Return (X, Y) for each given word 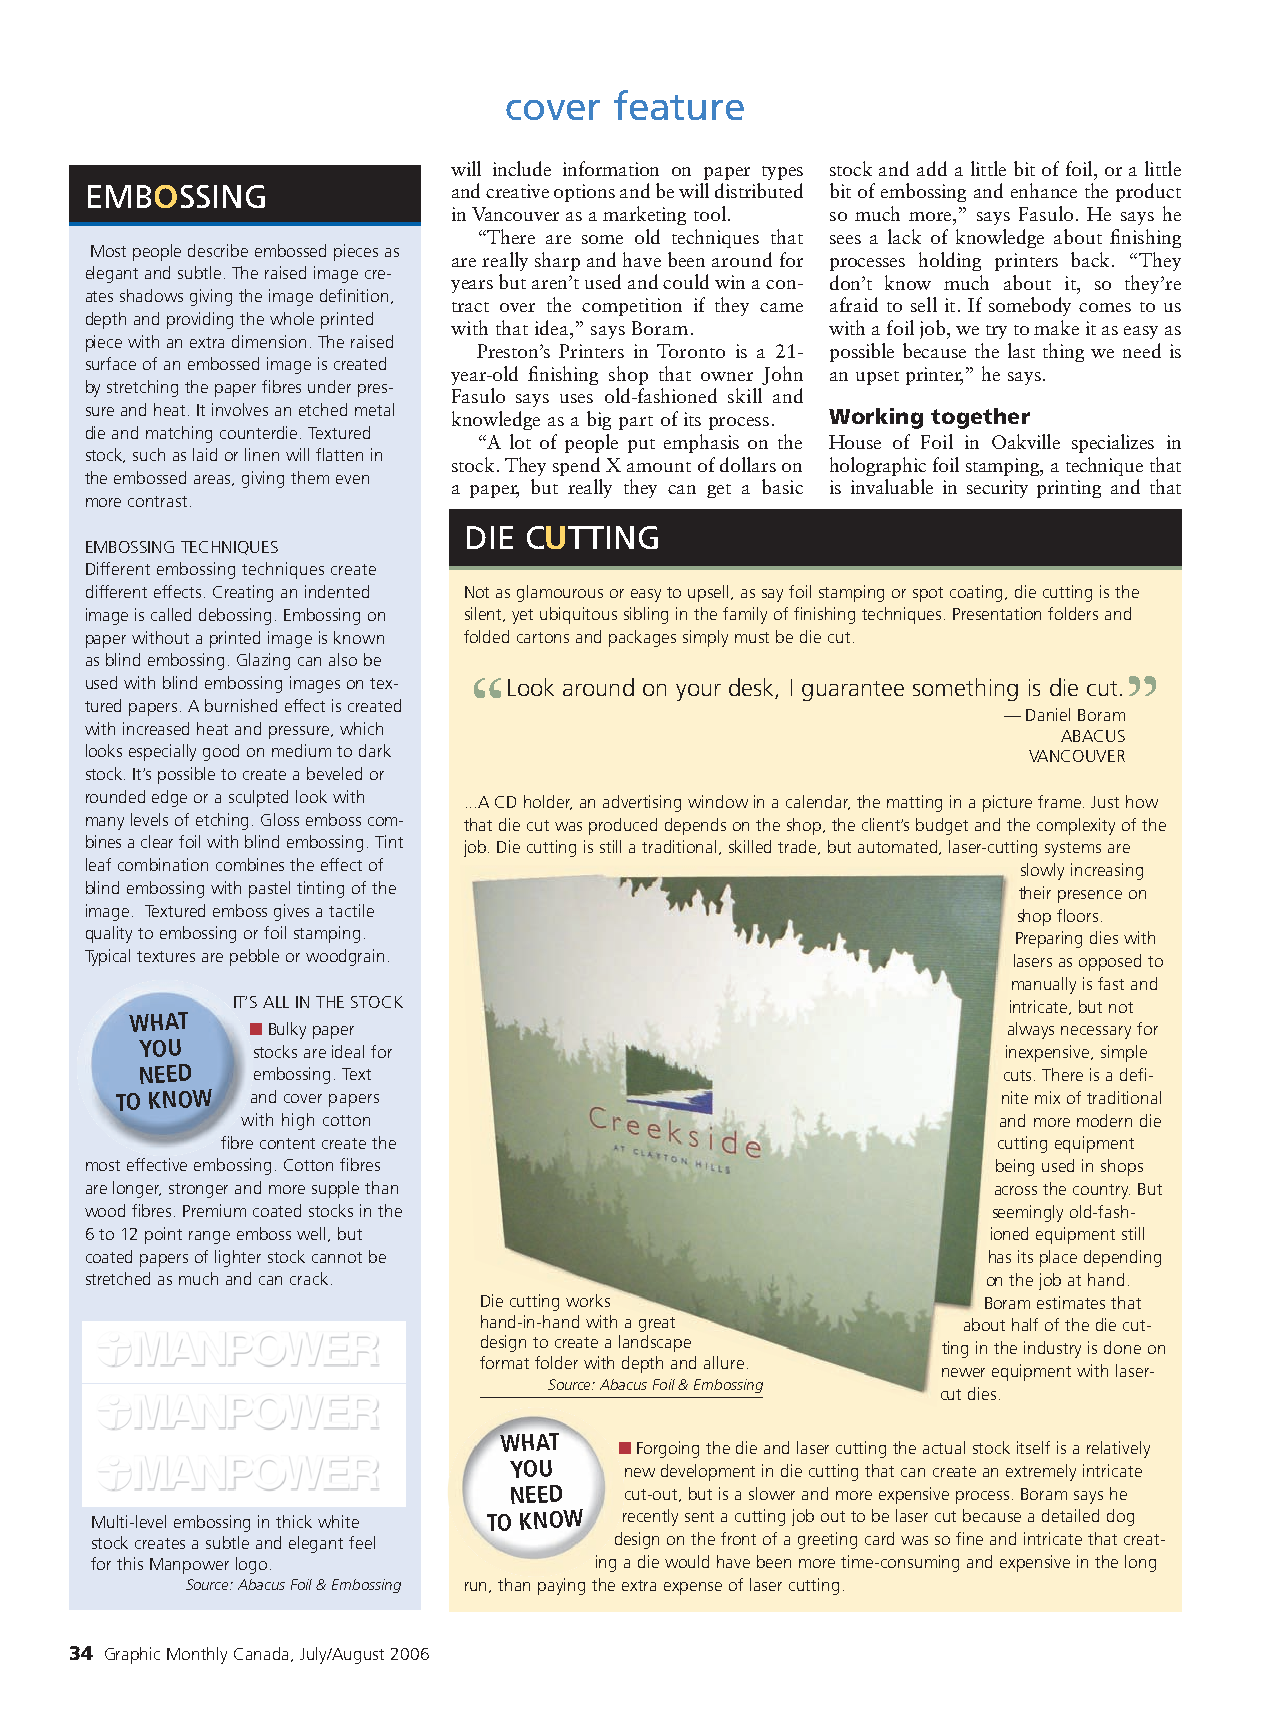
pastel (269, 889)
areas (214, 480)
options (584, 193)
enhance (1044, 190)
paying (561, 1586)
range (209, 1237)
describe (218, 250)
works (588, 1300)
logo (251, 1565)
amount (659, 467)
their (1035, 892)
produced (623, 826)
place (1058, 1258)
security (997, 489)
